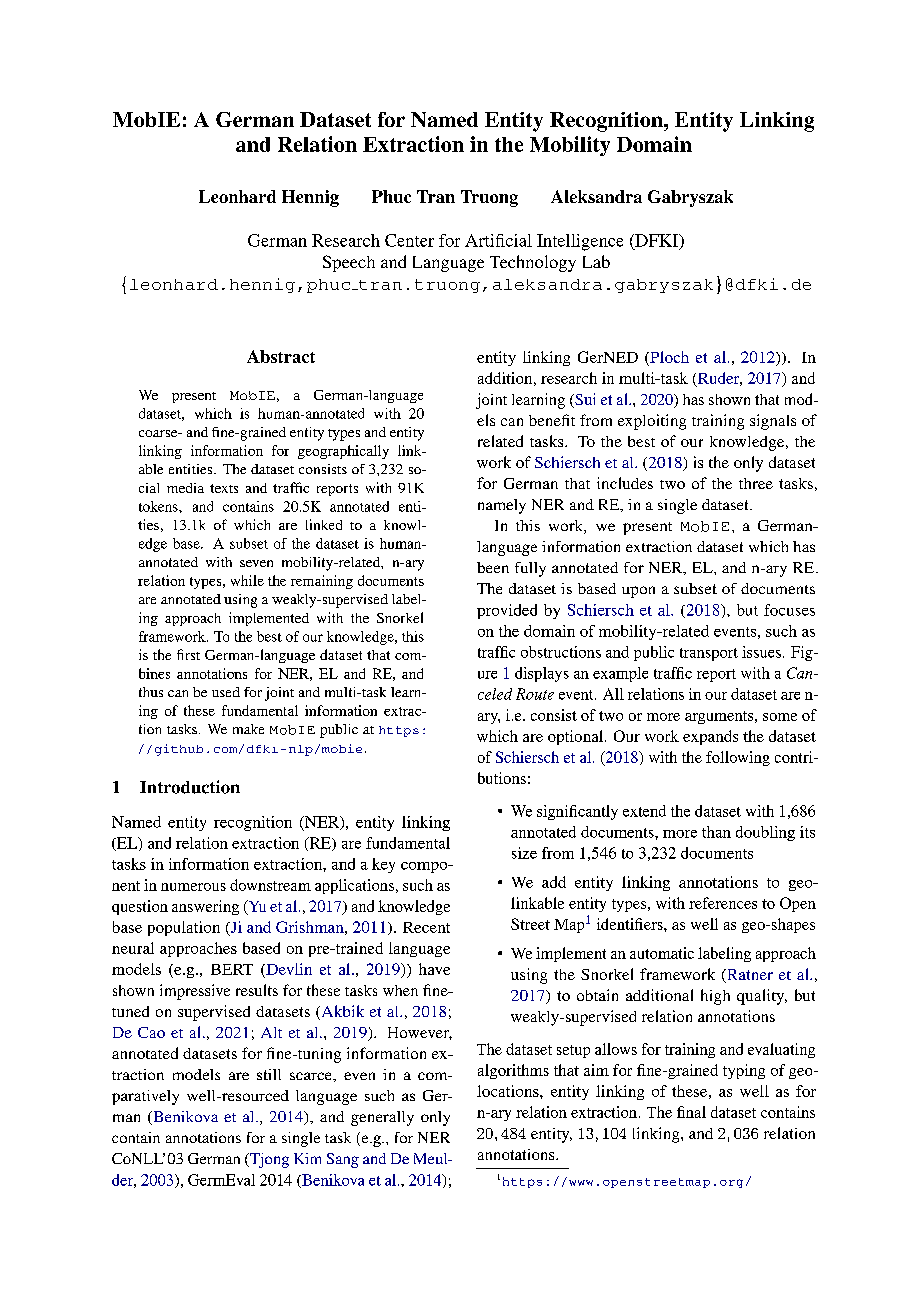 This page has width=924, height=1308. What do you see at coordinates (382, 1118) in the page?
I see `generally` at bounding box center [382, 1118].
